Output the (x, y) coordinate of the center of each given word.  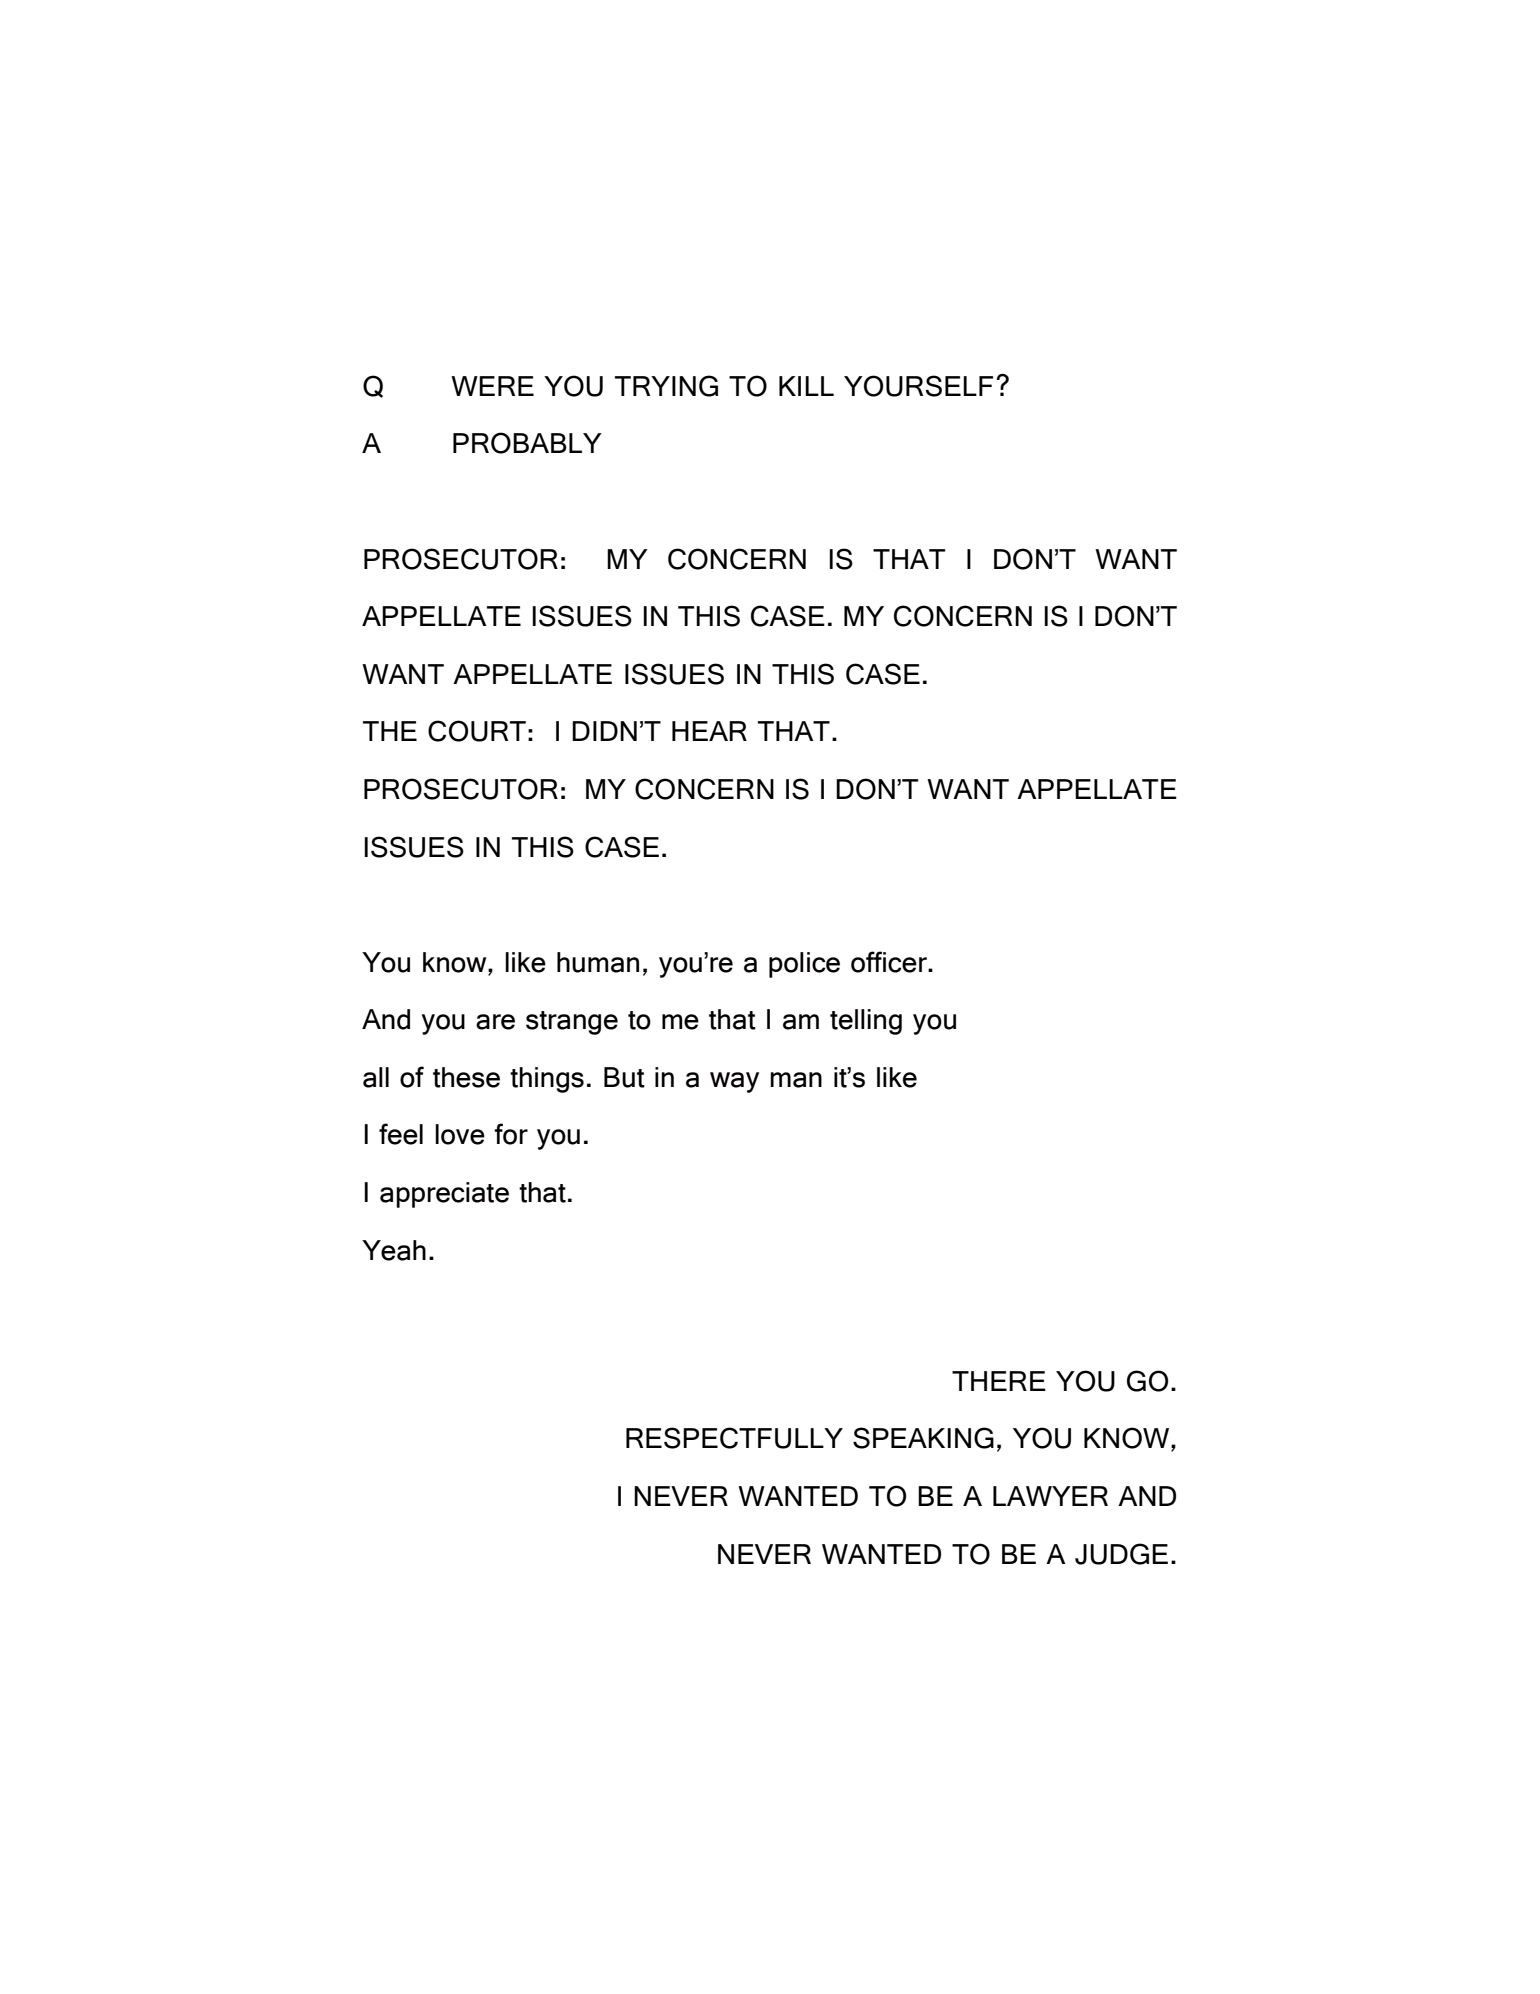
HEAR (709, 731)
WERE (492, 386)
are (495, 1022)
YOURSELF (918, 386)
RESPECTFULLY (734, 1438)
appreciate (444, 1195)
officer (890, 962)
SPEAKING (923, 1438)
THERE (999, 1381)
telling (866, 1022)
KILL (806, 386)
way (734, 1082)
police (804, 965)
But (624, 1077)
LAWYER (1050, 1496)
